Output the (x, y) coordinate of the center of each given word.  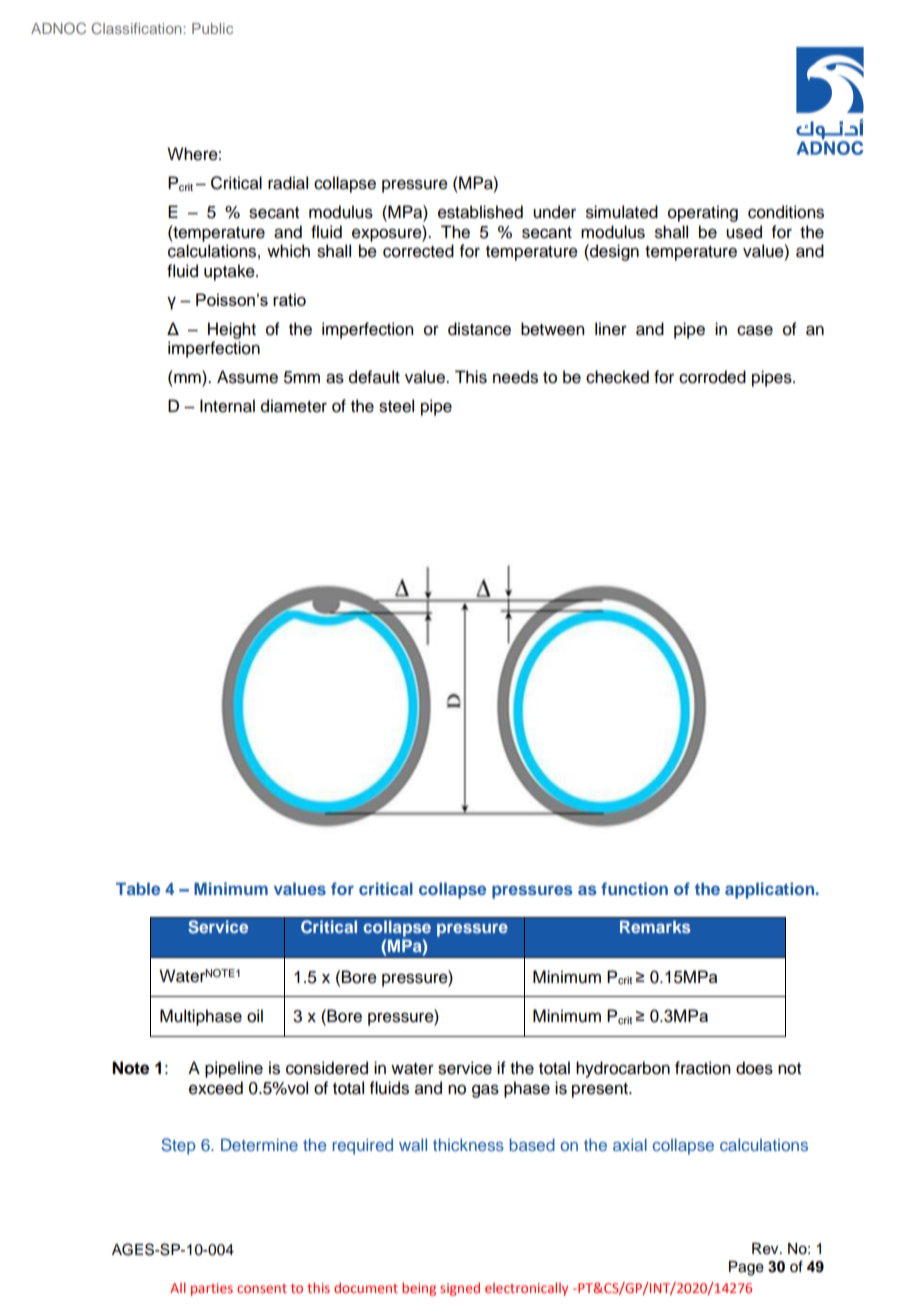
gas (485, 1091)
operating (703, 213)
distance (479, 329)
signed (460, 1289)
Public (212, 28)
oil (255, 1016)
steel (396, 406)
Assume (247, 377)
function (634, 888)
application (769, 890)
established (480, 212)
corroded (712, 377)
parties (212, 1289)
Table (138, 888)
